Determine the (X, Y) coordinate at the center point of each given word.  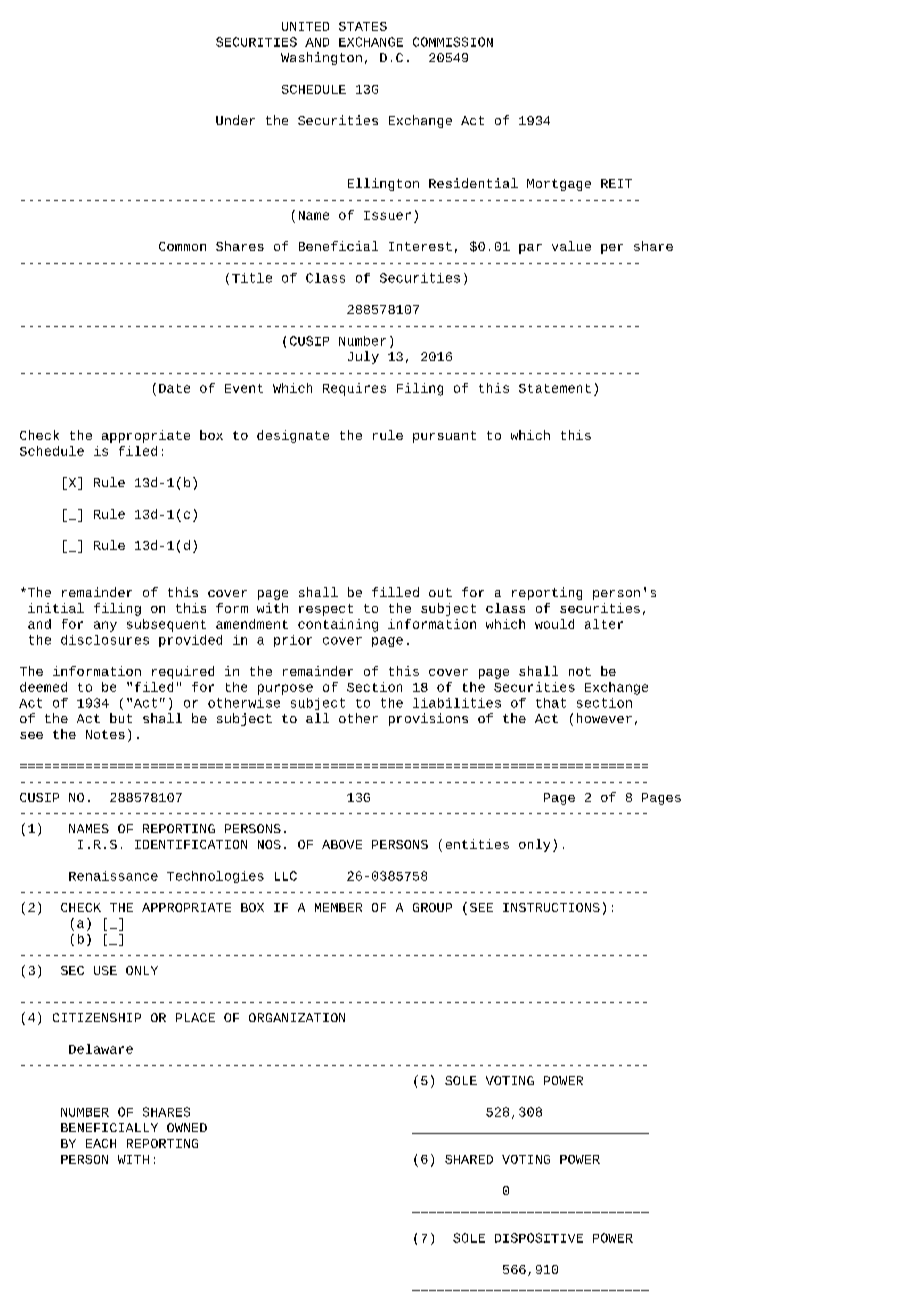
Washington (321, 58)
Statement (555, 388)
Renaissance (113, 876)
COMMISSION (453, 42)
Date (174, 388)
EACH (101, 1143)
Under (235, 120)
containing (338, 625)
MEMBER (338, 907)
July (363, 357)
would (554, 624)
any (105, 626)
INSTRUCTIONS (551, 907)
